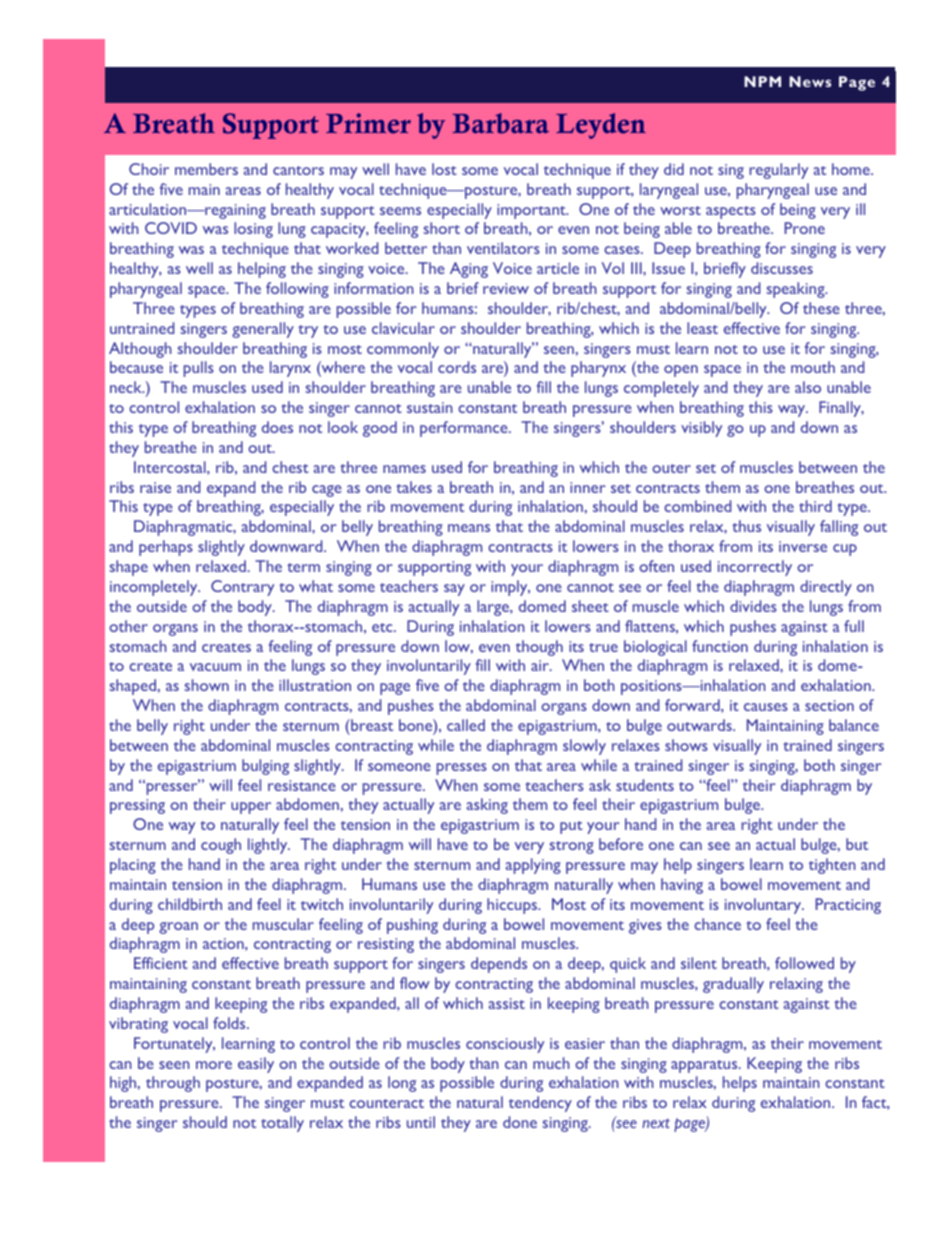 The height and width of the screenshot is (1233, 952). Describe the element at coordinates (832, 866) in the screenshot. I see `tighten` at that location.
